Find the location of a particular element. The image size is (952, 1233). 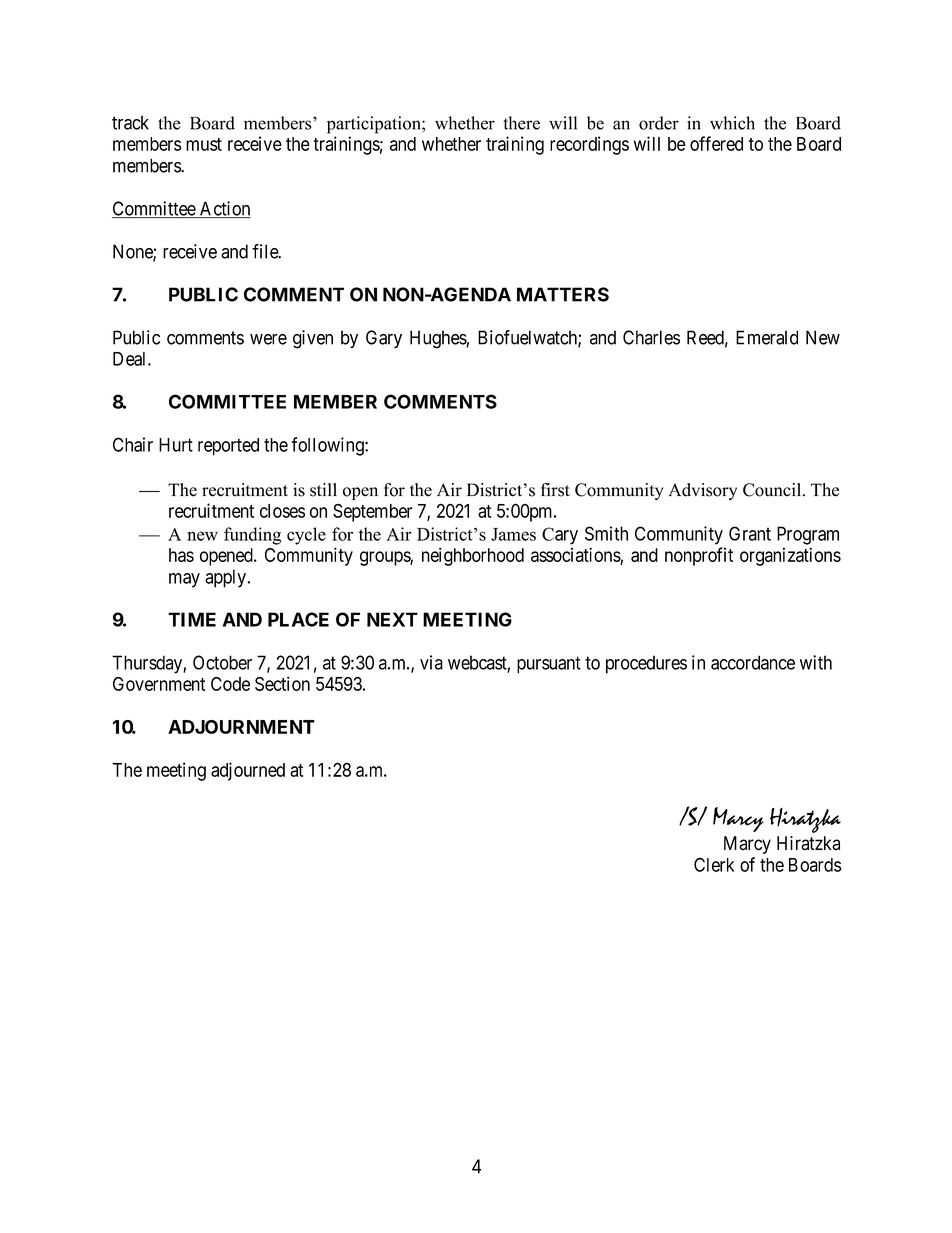

NEXT is located at coordinates (392, 619).
